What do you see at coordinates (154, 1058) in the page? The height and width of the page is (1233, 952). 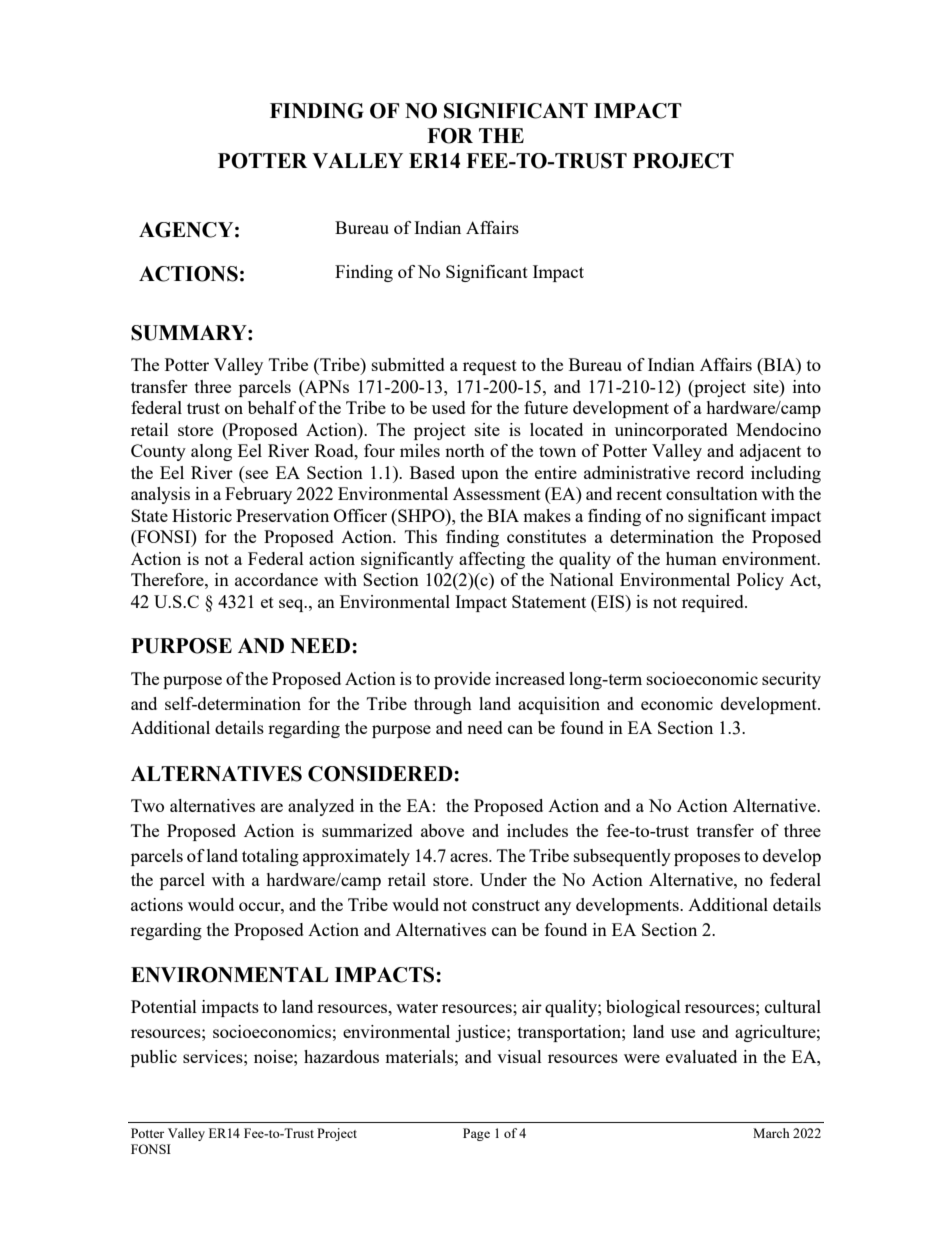 I see `public` at bounding box center [154, 1058].
